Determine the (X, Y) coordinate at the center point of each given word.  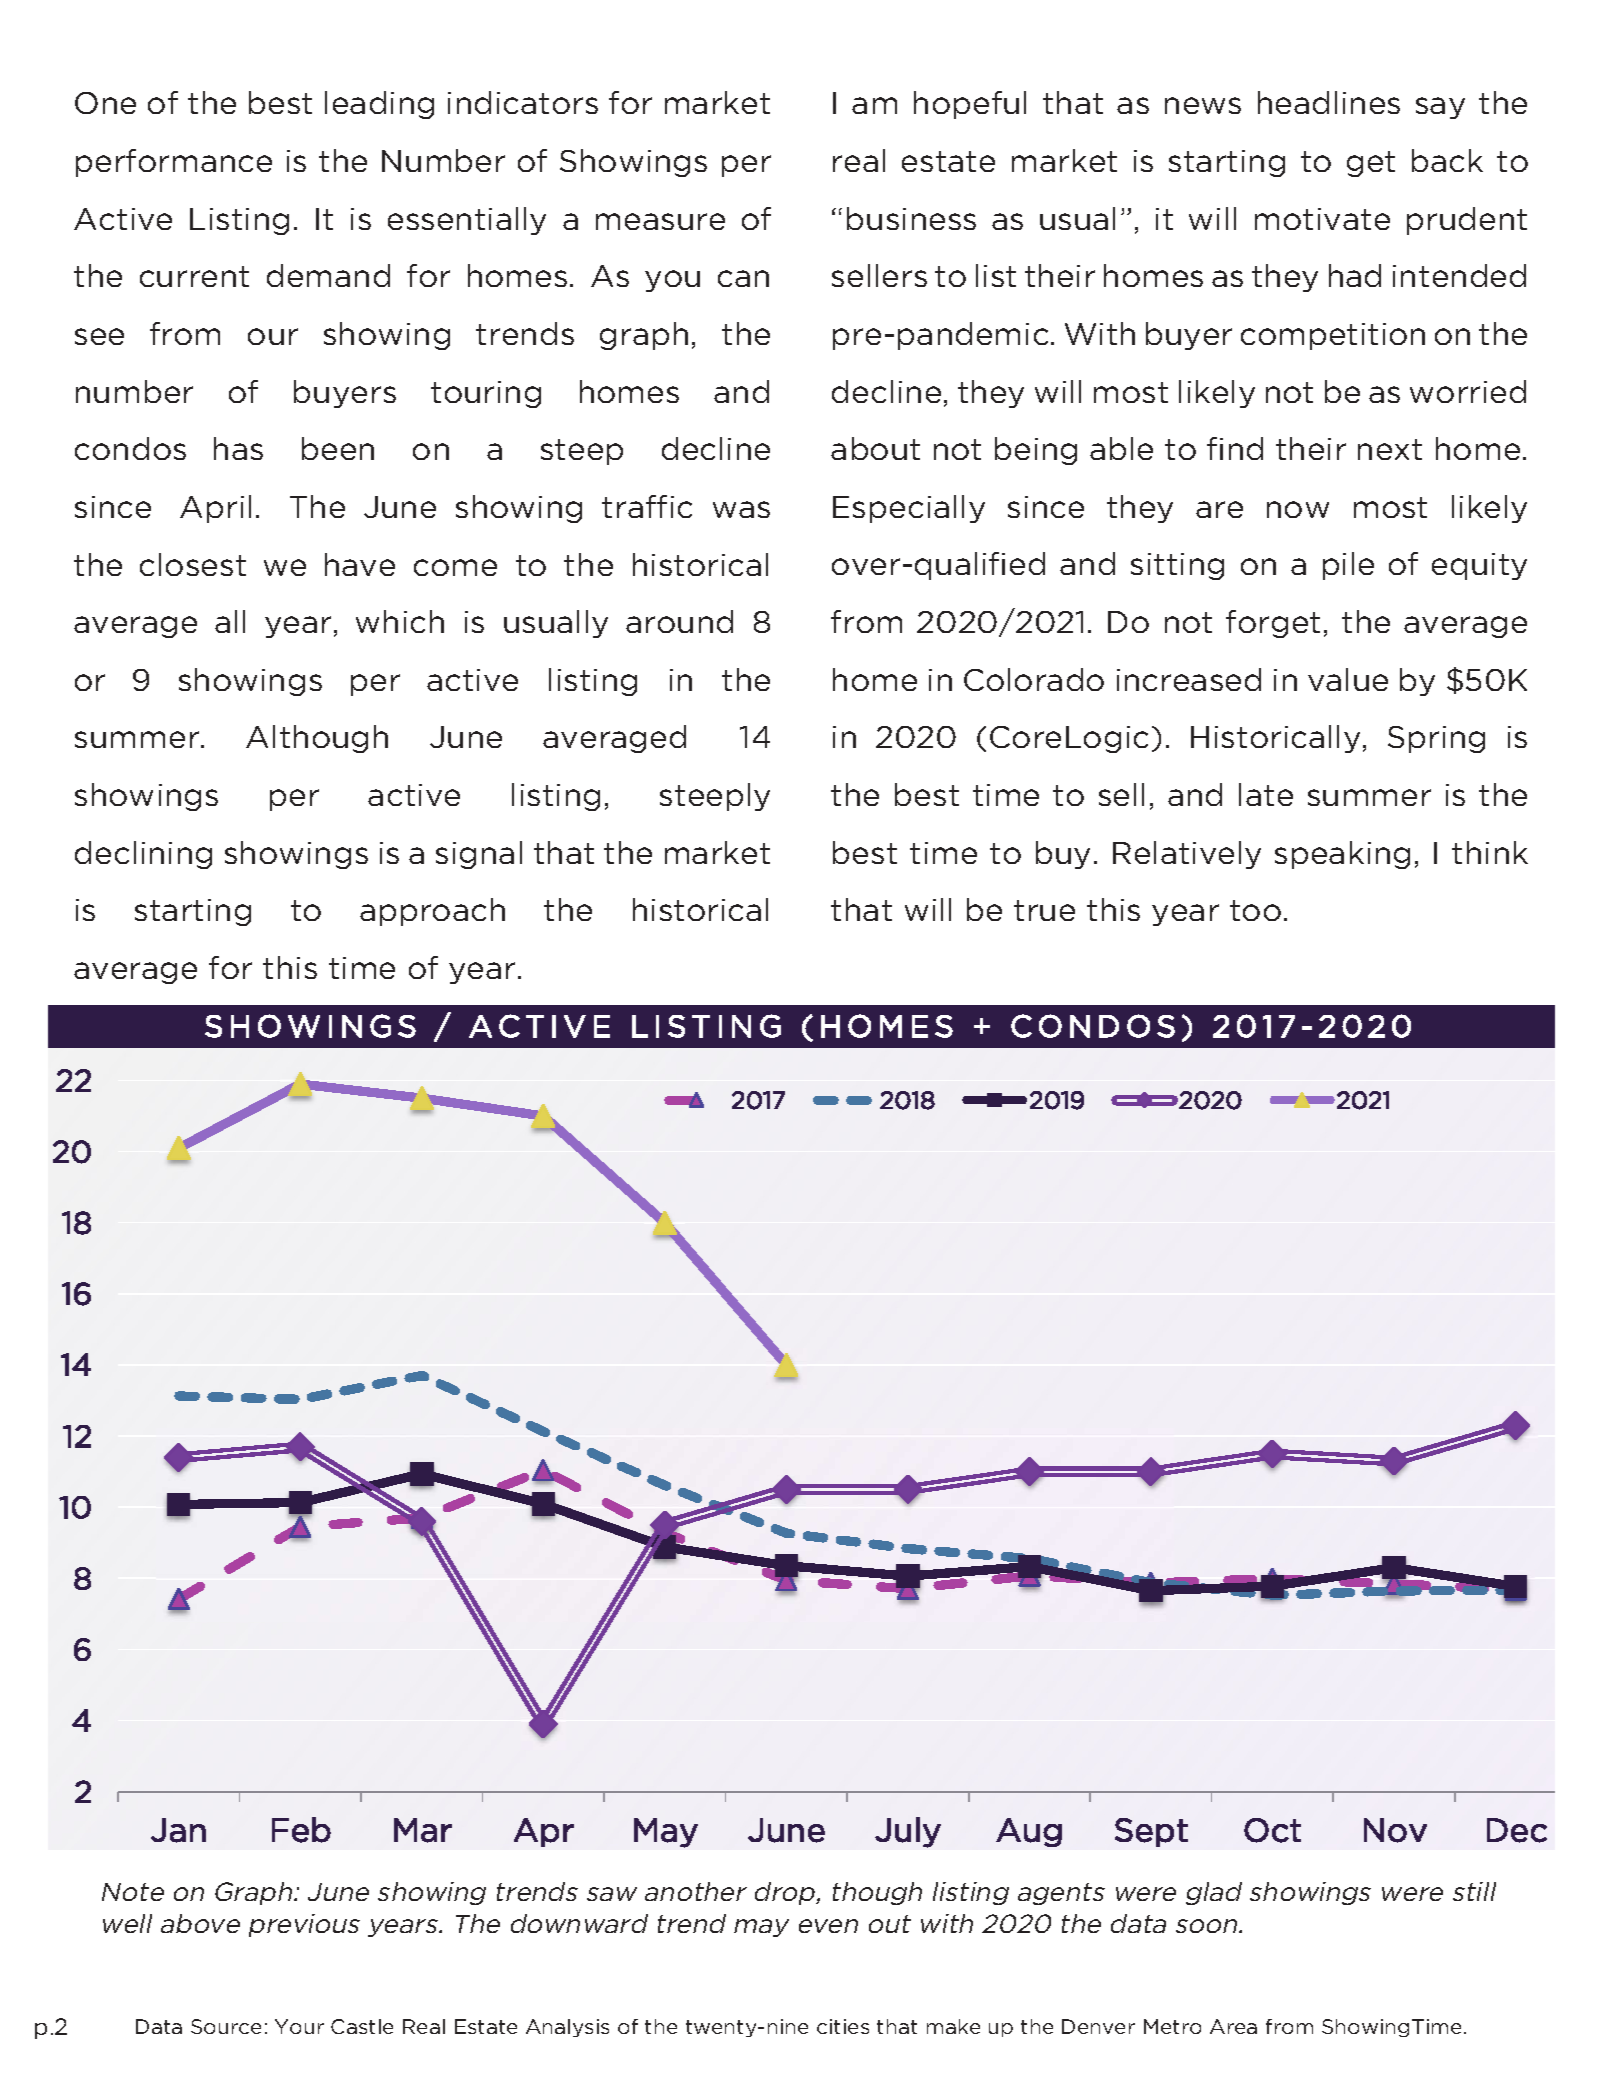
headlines (1329, 102)
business (911, 218)
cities (843, 2026)
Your (299, 2026)
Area (1233, 2026)
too (1255, 910)
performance (174, 163)
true (1044, 910)
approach (432, 912)
